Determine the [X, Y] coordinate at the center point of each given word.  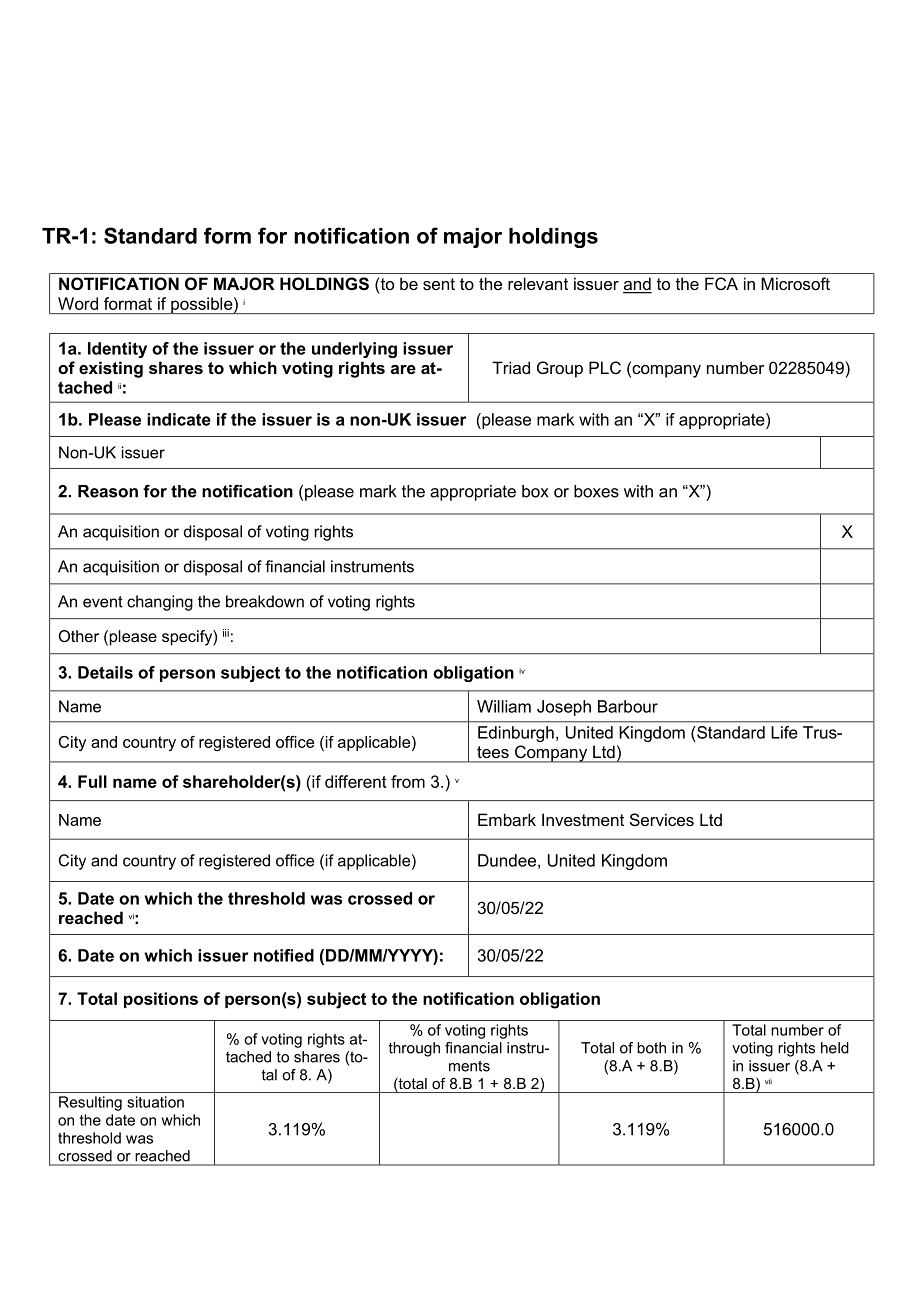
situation [155, 1102]
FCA [721, 283]
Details [105, 672]
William [504, 706]
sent [439, 284]
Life [784, 732]
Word [78, 303]
